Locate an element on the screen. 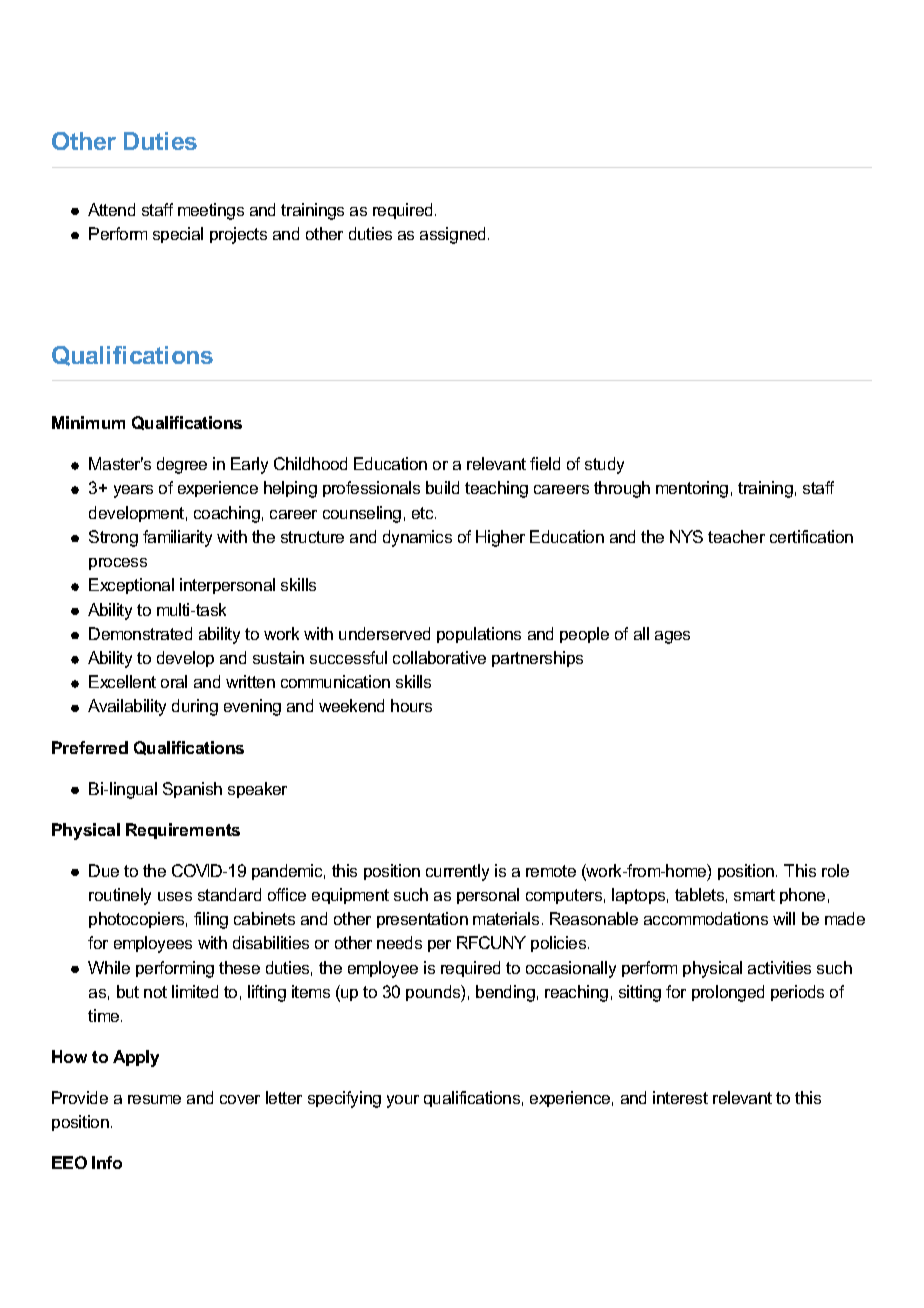  resume is located at coordinates (154, 1099).
